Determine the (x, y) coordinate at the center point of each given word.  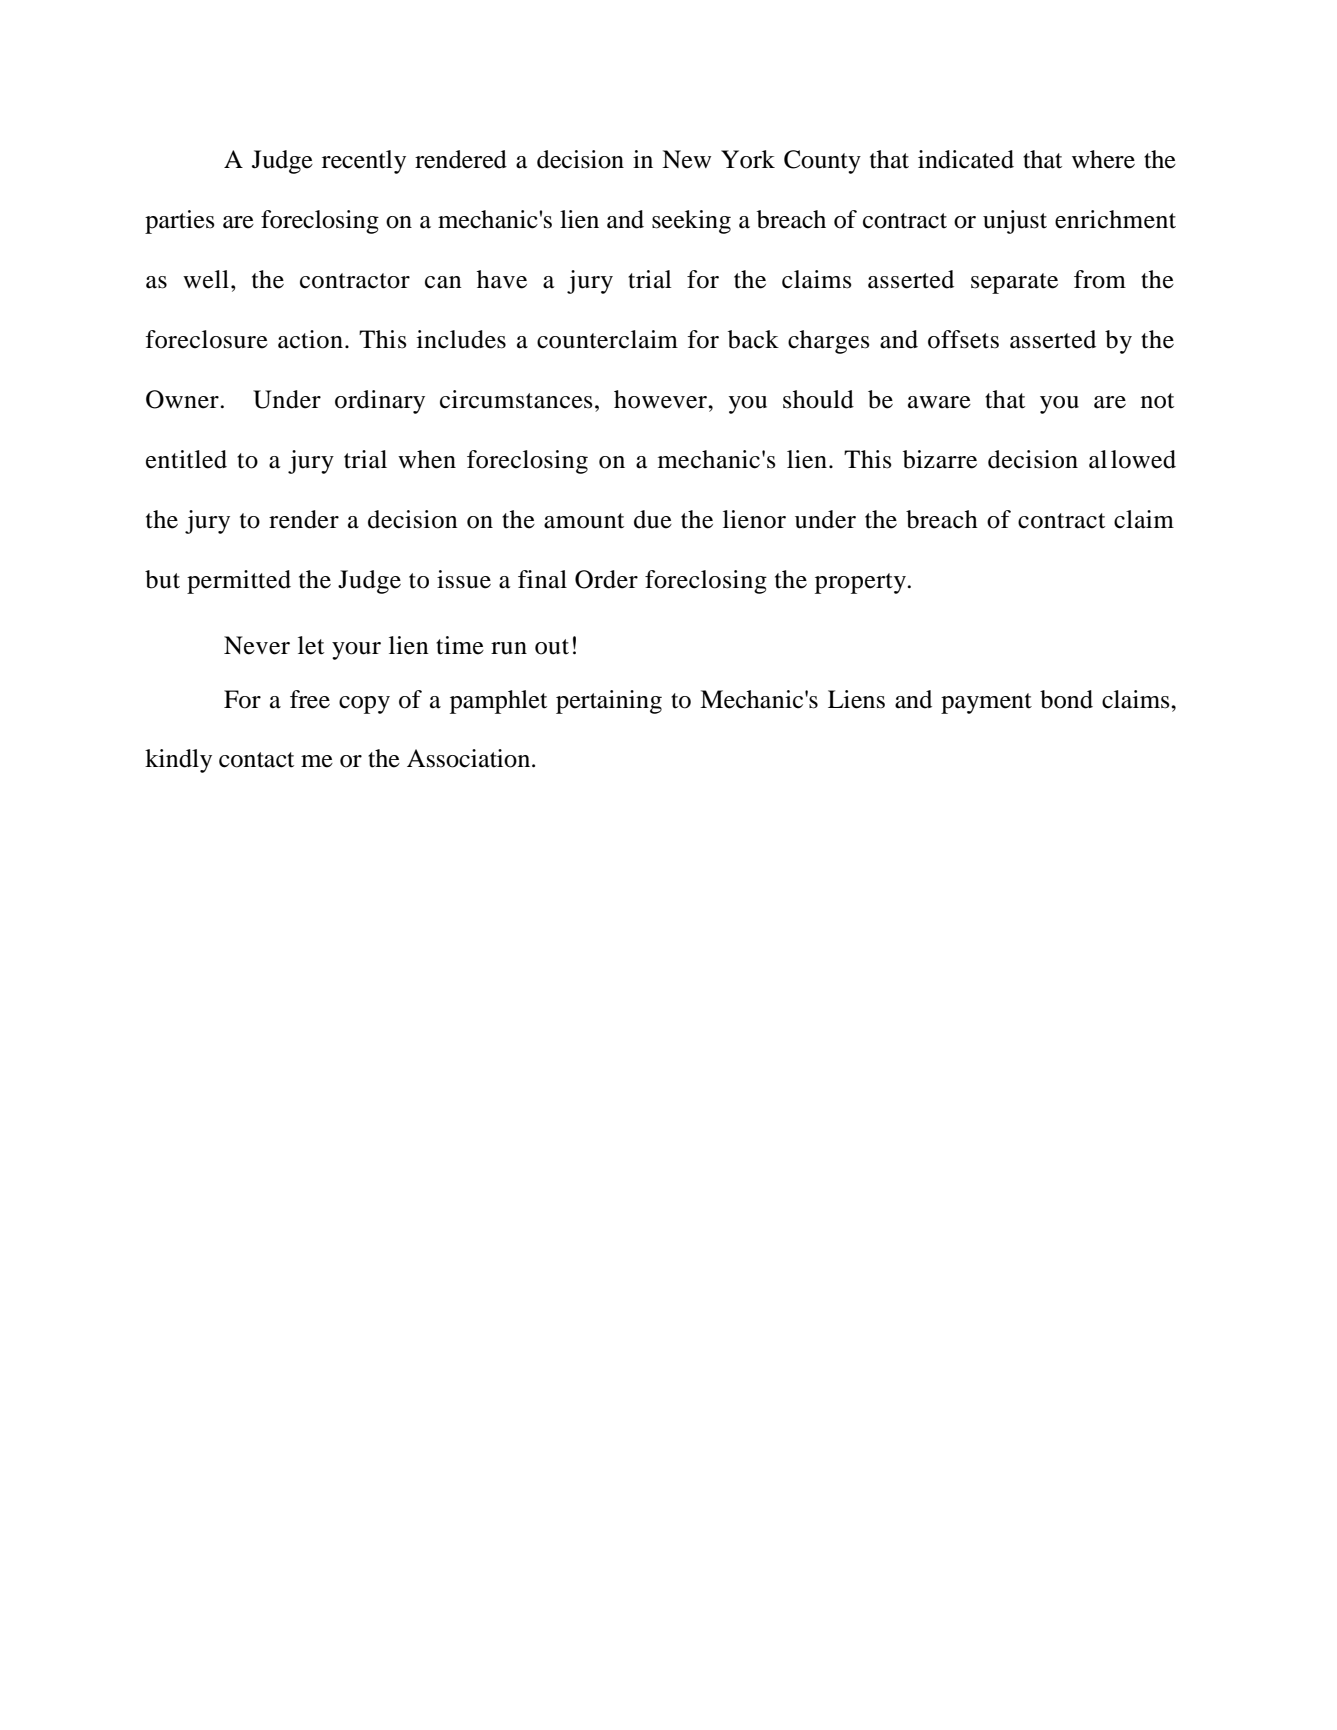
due (653, 519)
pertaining (609, 702)
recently (364, 162)
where (1103, 159)
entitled (186, 459)
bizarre (940, 459)
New (686, 159)
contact (256, 760)
